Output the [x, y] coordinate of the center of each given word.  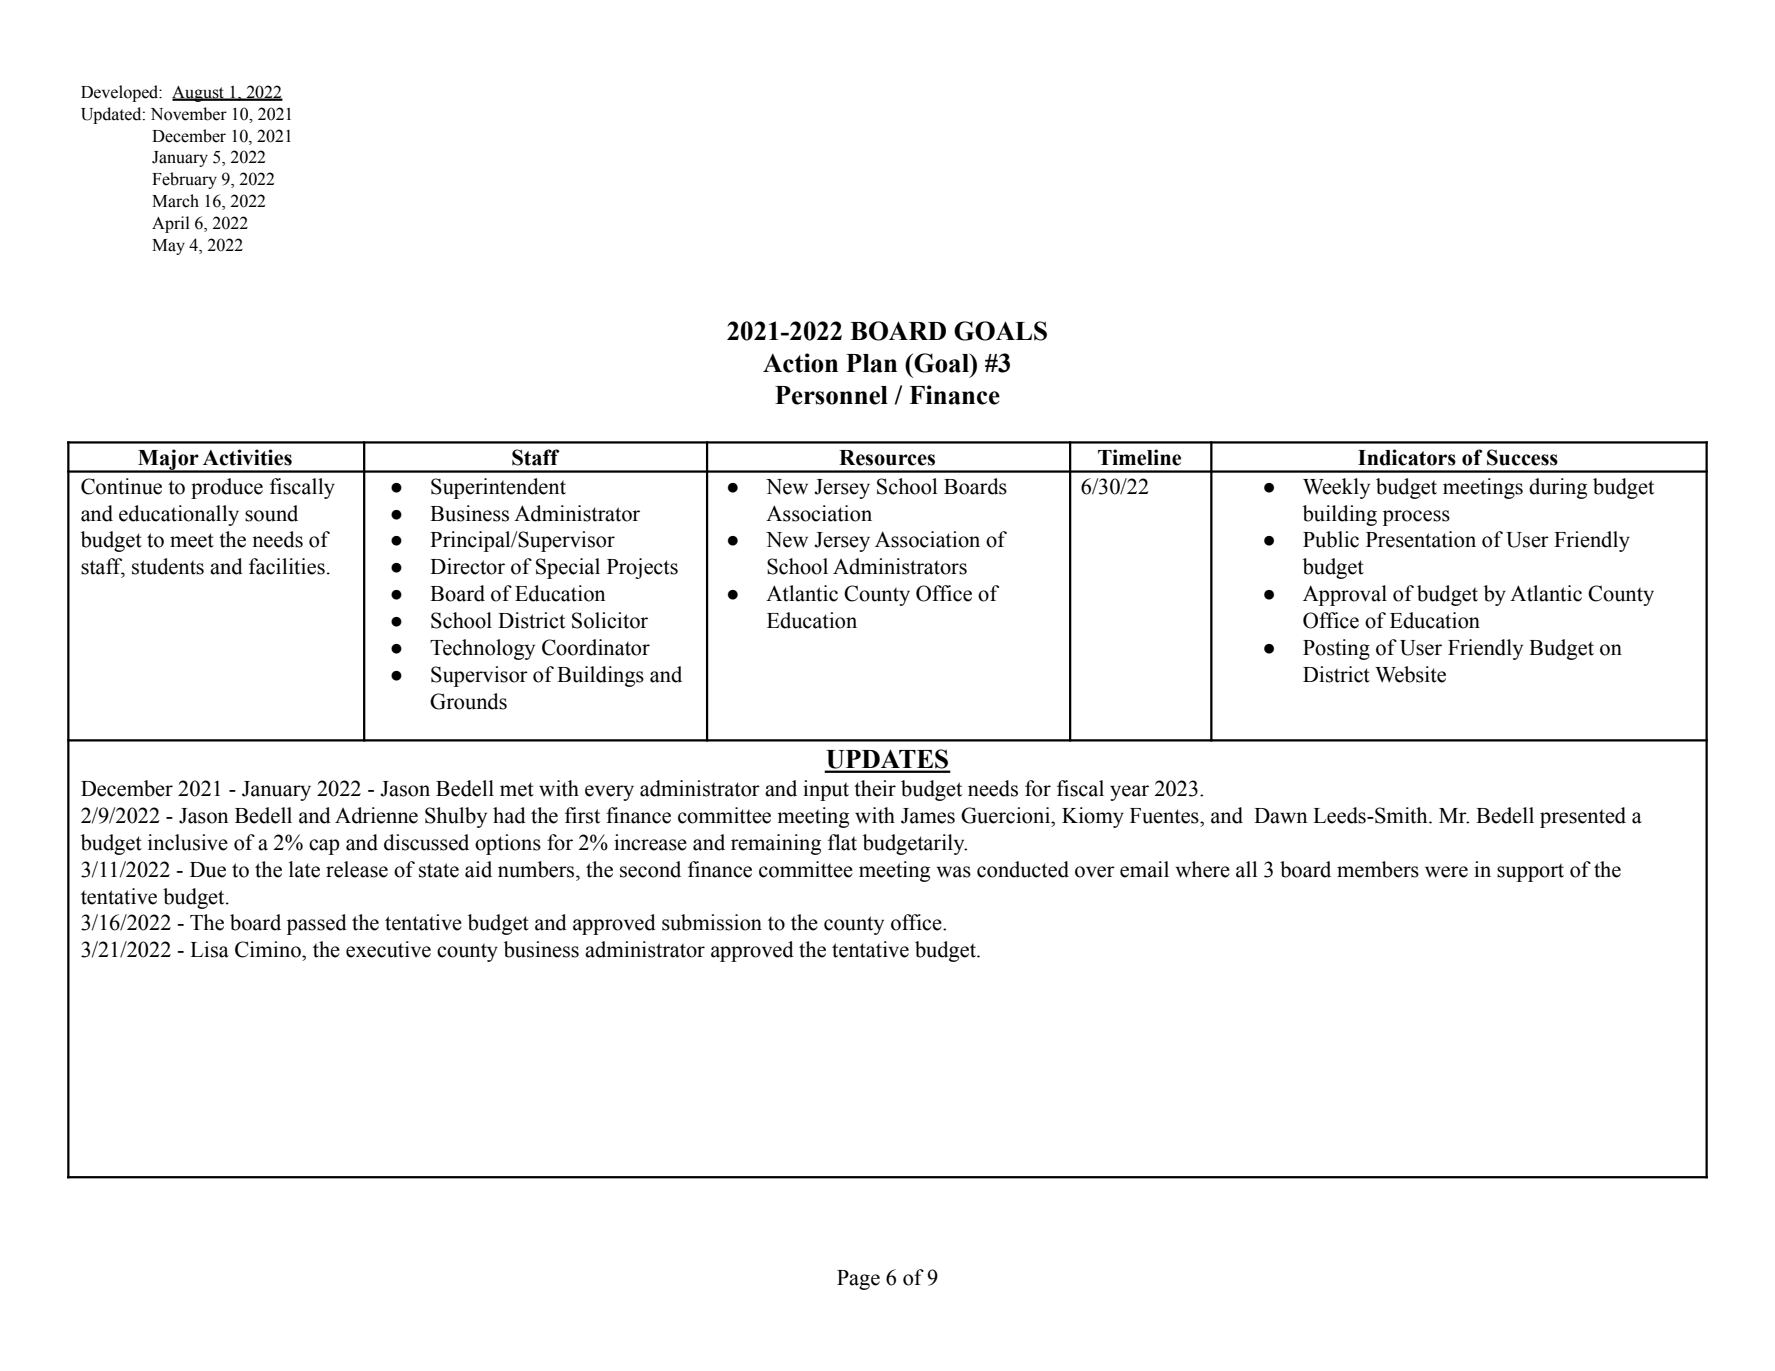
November [189, 114]
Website [1410, 674]
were [1446, 872]
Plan [871, 363]
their [875, 788]
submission [712, 922]
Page [858, 1280]
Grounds [468, 701]
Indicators [1407, 457]
